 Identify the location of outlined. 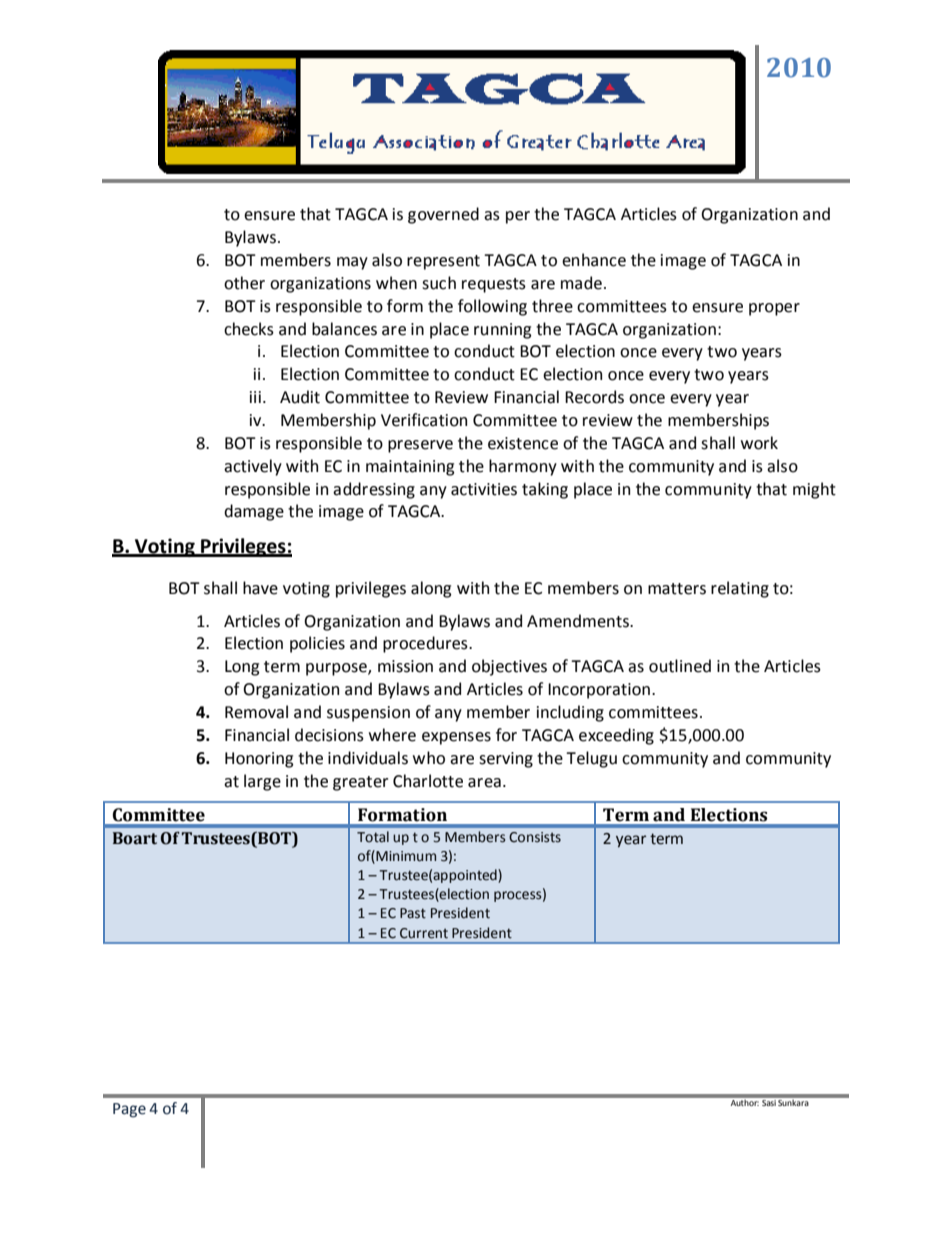
(680, 666).
